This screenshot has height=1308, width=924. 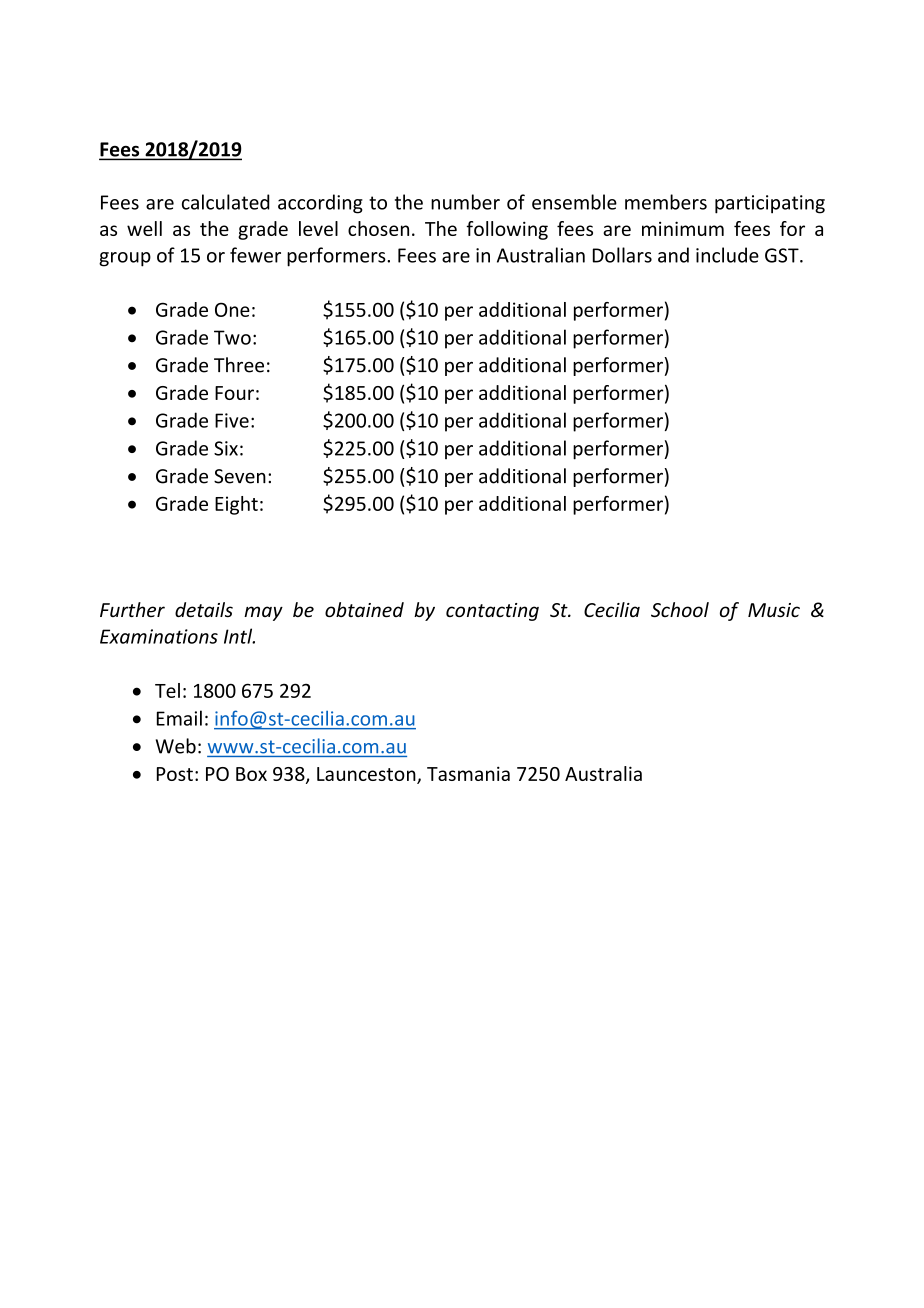 What do you see at coordinates (204, 609) in the screenshot?
I see `details` at bounding box center [204, 609].
